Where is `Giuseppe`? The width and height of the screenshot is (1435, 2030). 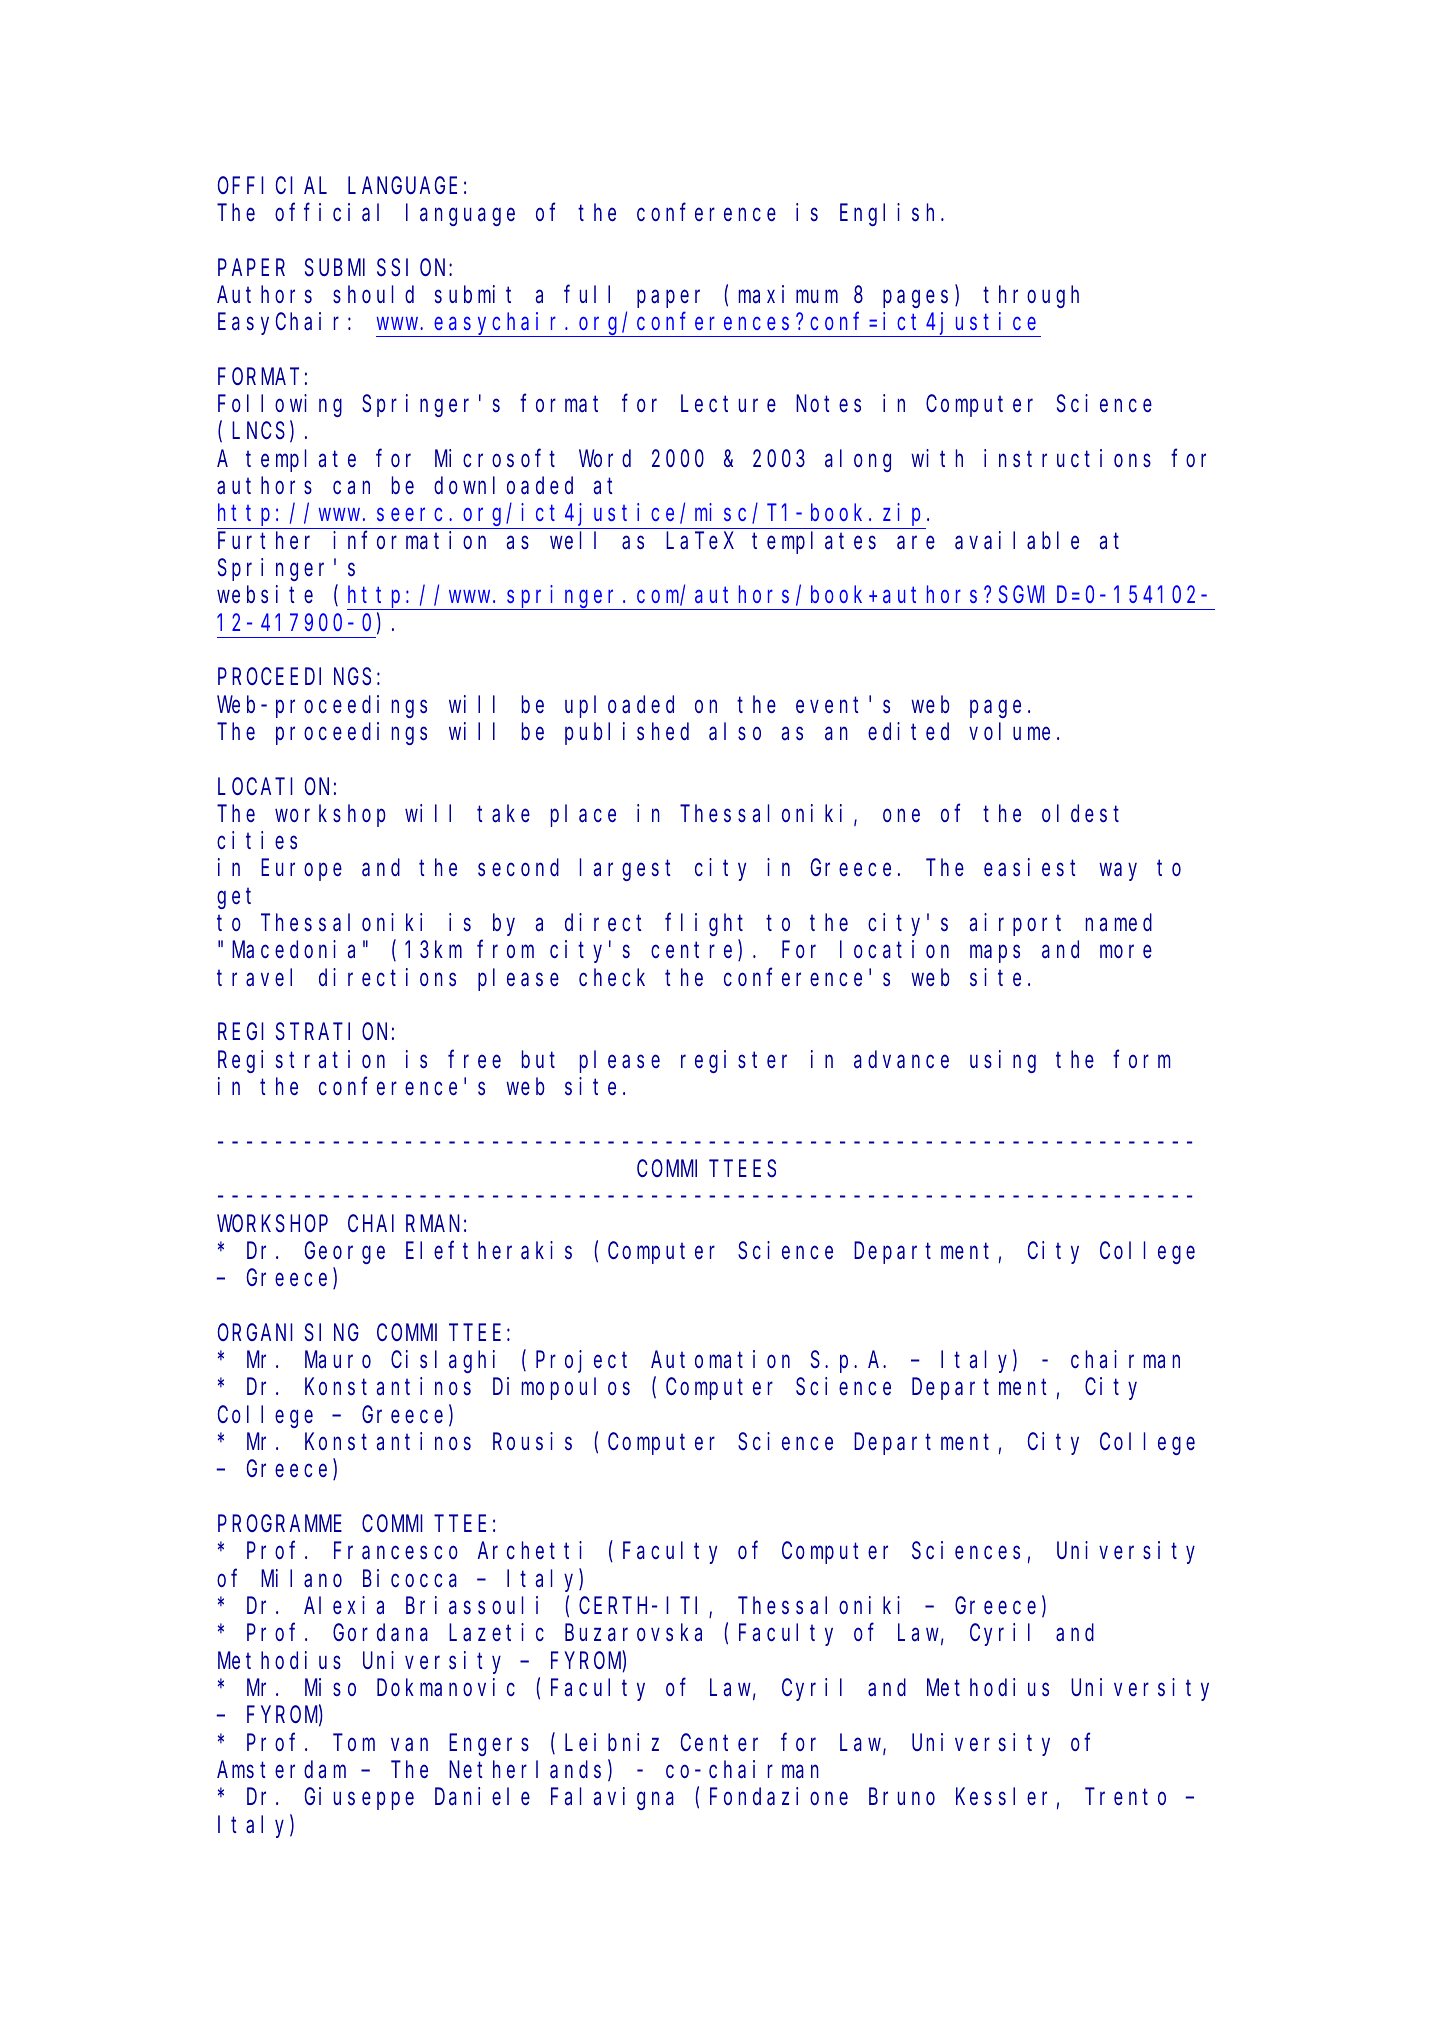
Giuseppe is located at coordinates (359, 1798).
